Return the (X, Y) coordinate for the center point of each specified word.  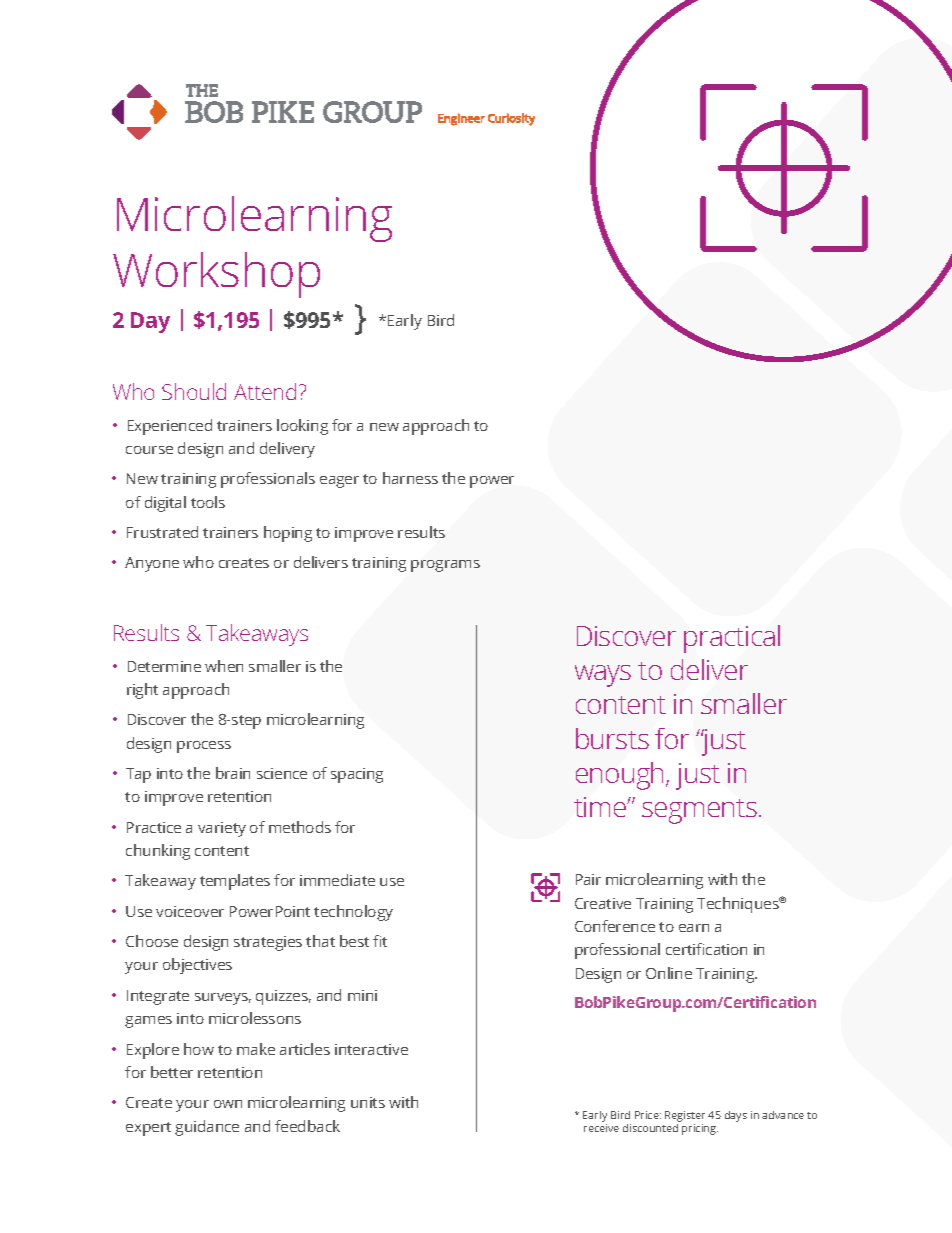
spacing (357, 775)
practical (732, 639)
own (228, 1104)
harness (410, 478)
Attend (265, 391)
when (224, 666)
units (368, 1102)
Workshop (216, 275)
